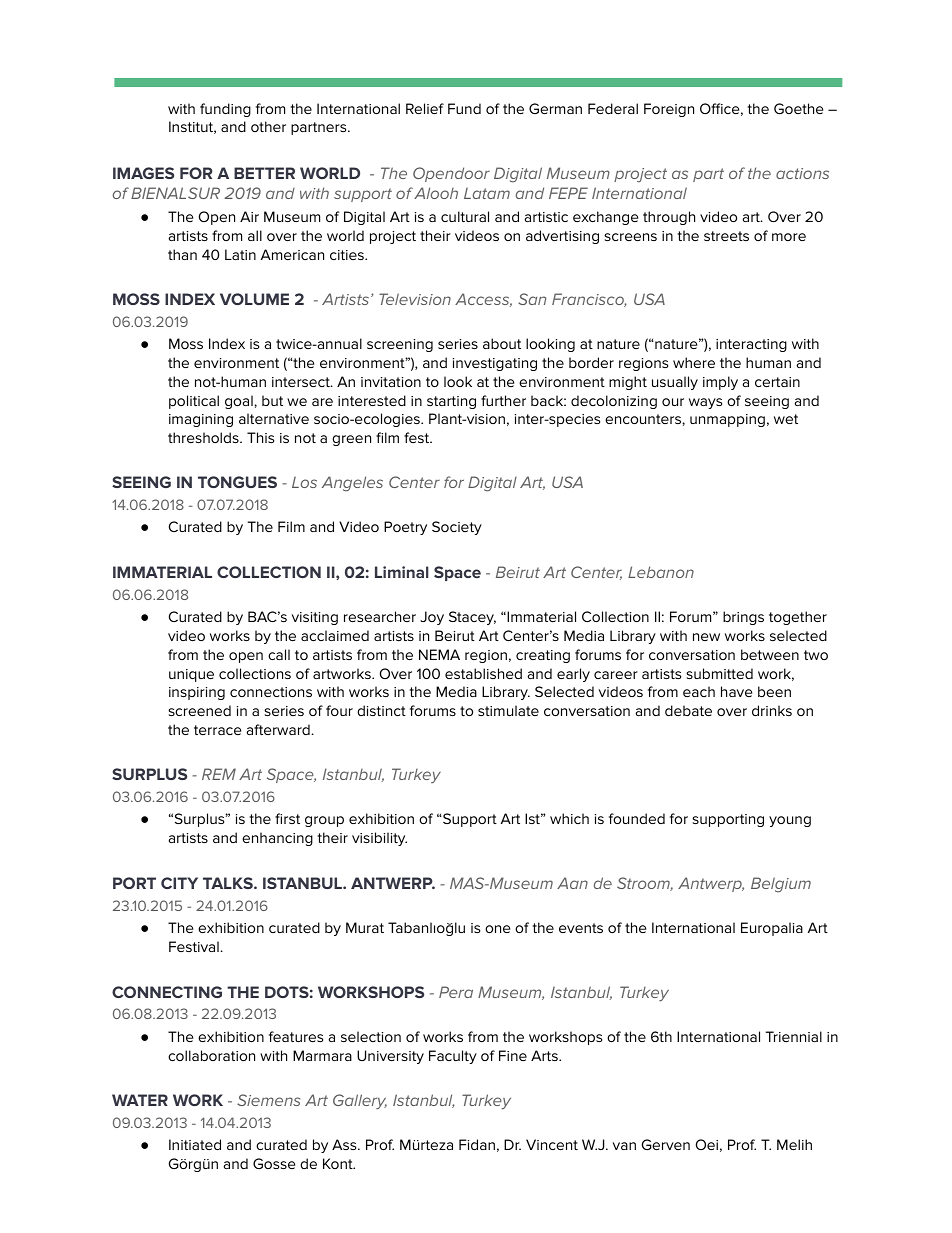 Image resolution: width=952 pixels, height=1233 pixels. What do you see at coordinates (706, 637) in the document?
I see `new` at bounding box center [706, 637].
